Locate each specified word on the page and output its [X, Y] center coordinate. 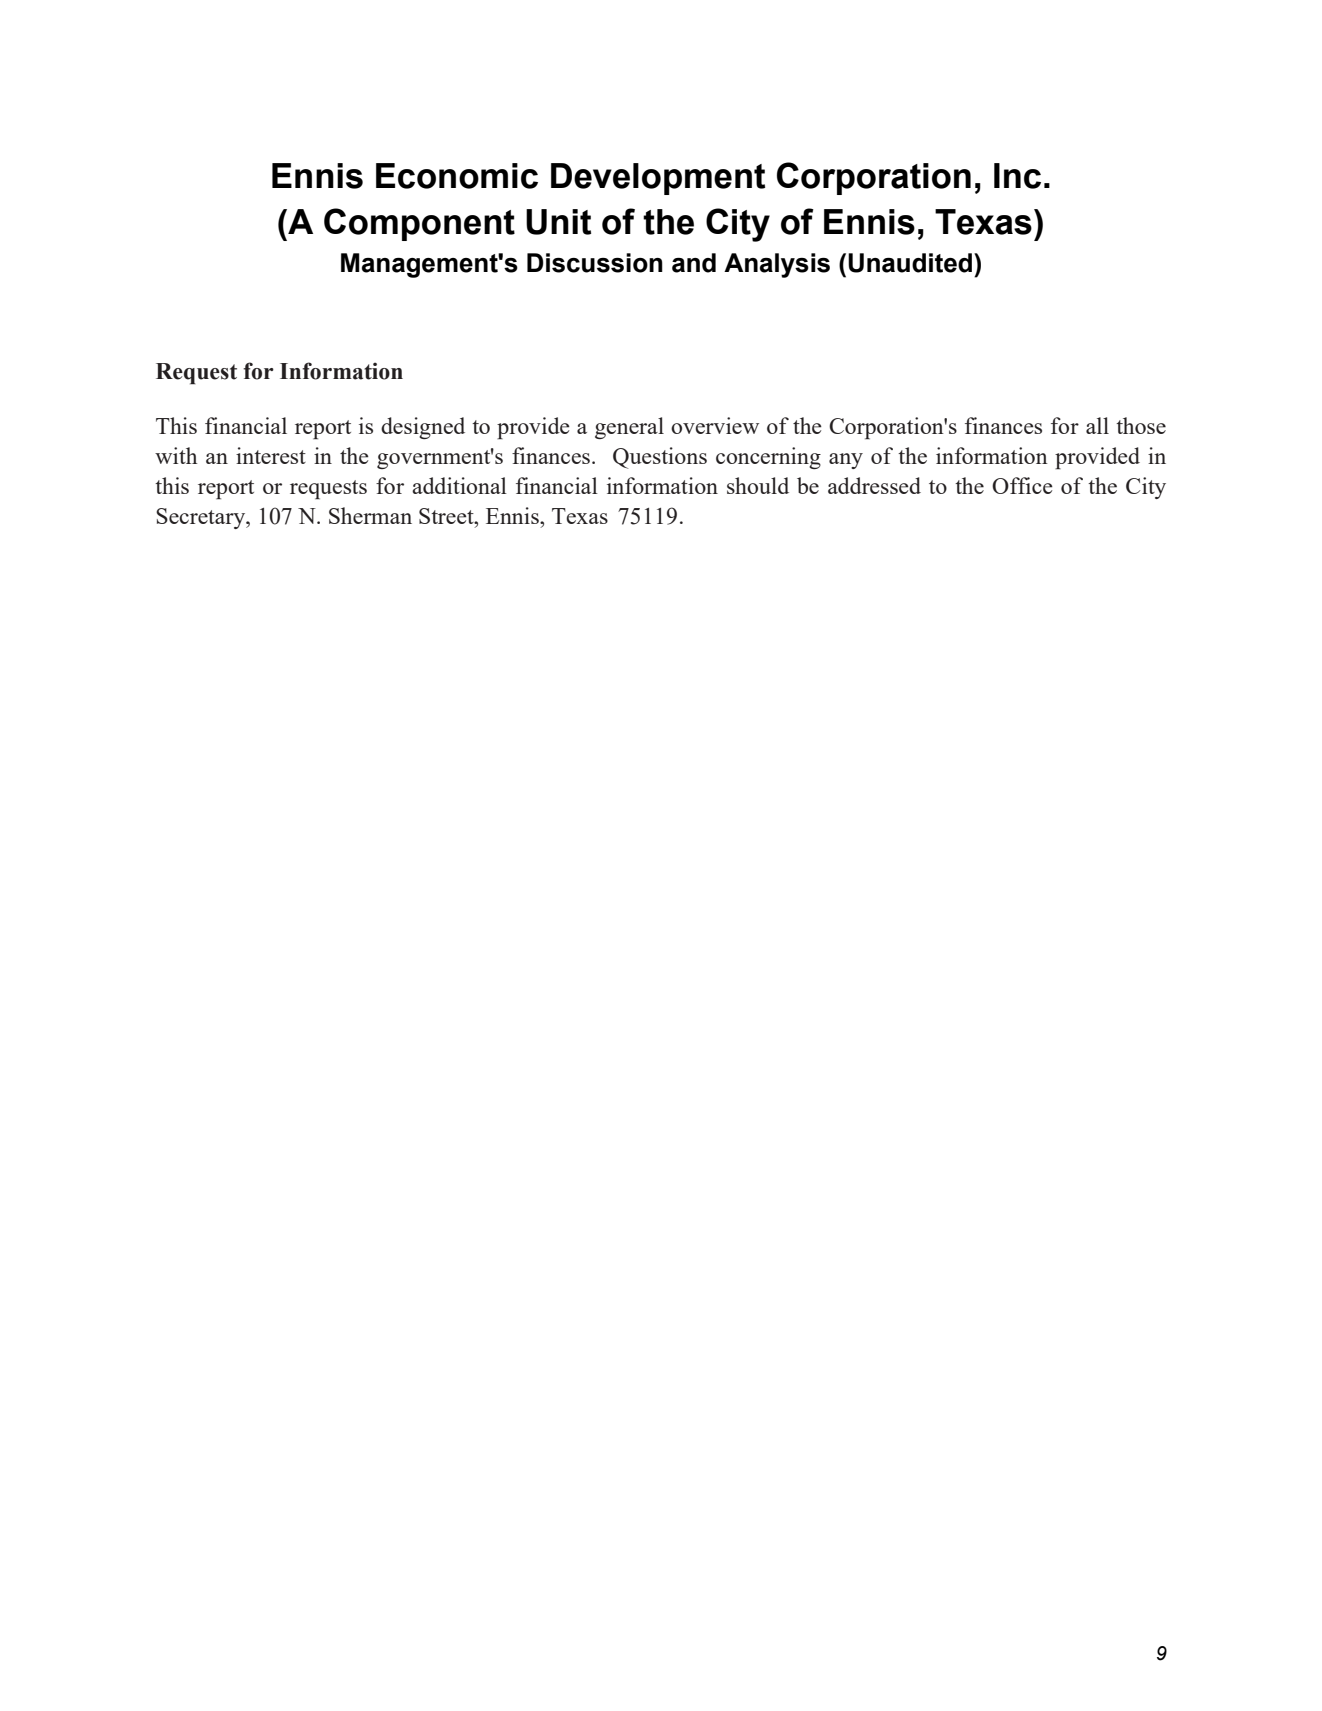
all [1097, 425]
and [694, 263]
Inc [1017, 176]
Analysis [777, 265]
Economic [457, 176]
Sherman [370, 515]
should [758, 485]
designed [423, 428]
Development [658, 179]
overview [715, 425]
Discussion [595, 263]
